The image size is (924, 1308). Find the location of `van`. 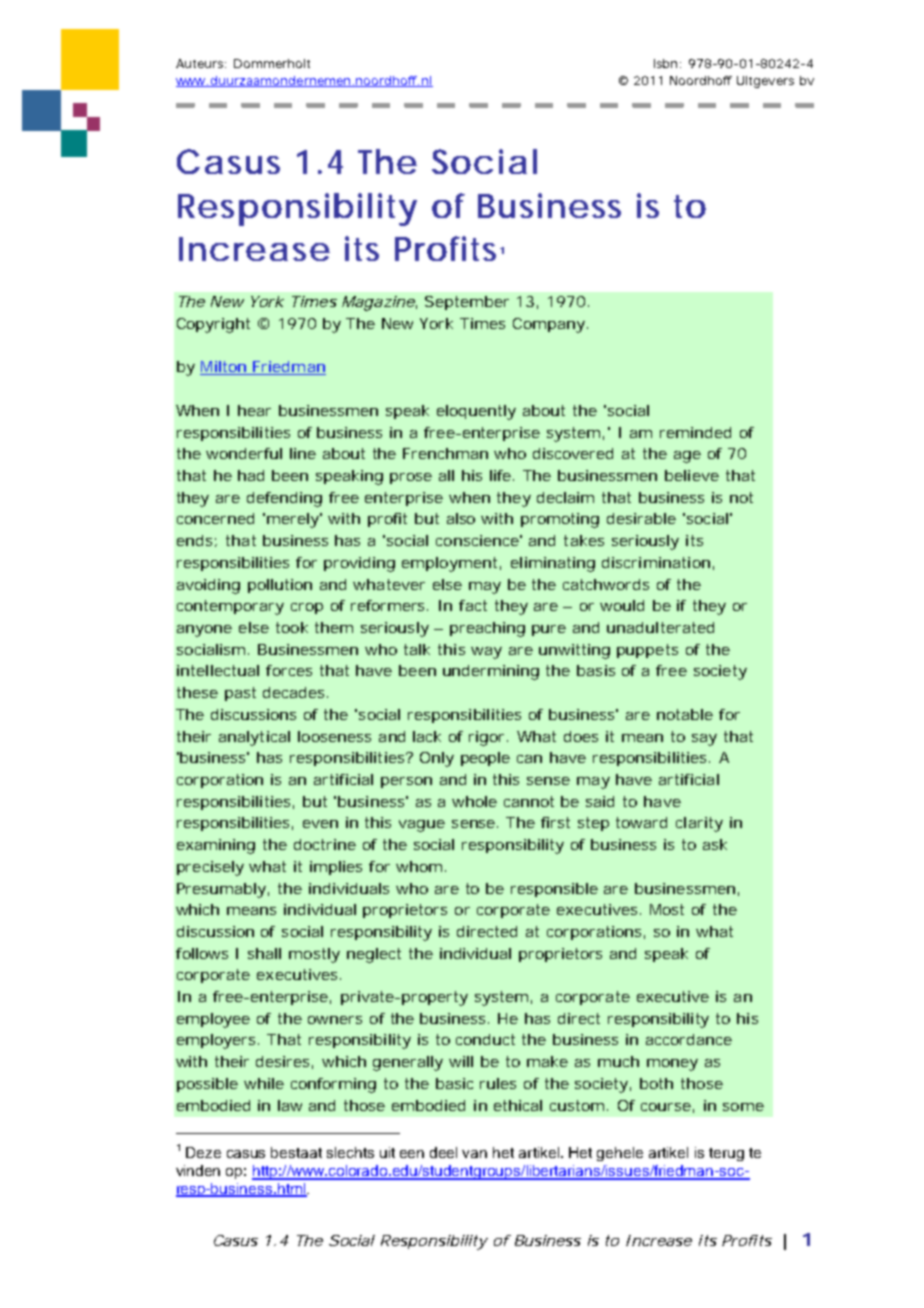

van is located at coordinates (474, 1154).
